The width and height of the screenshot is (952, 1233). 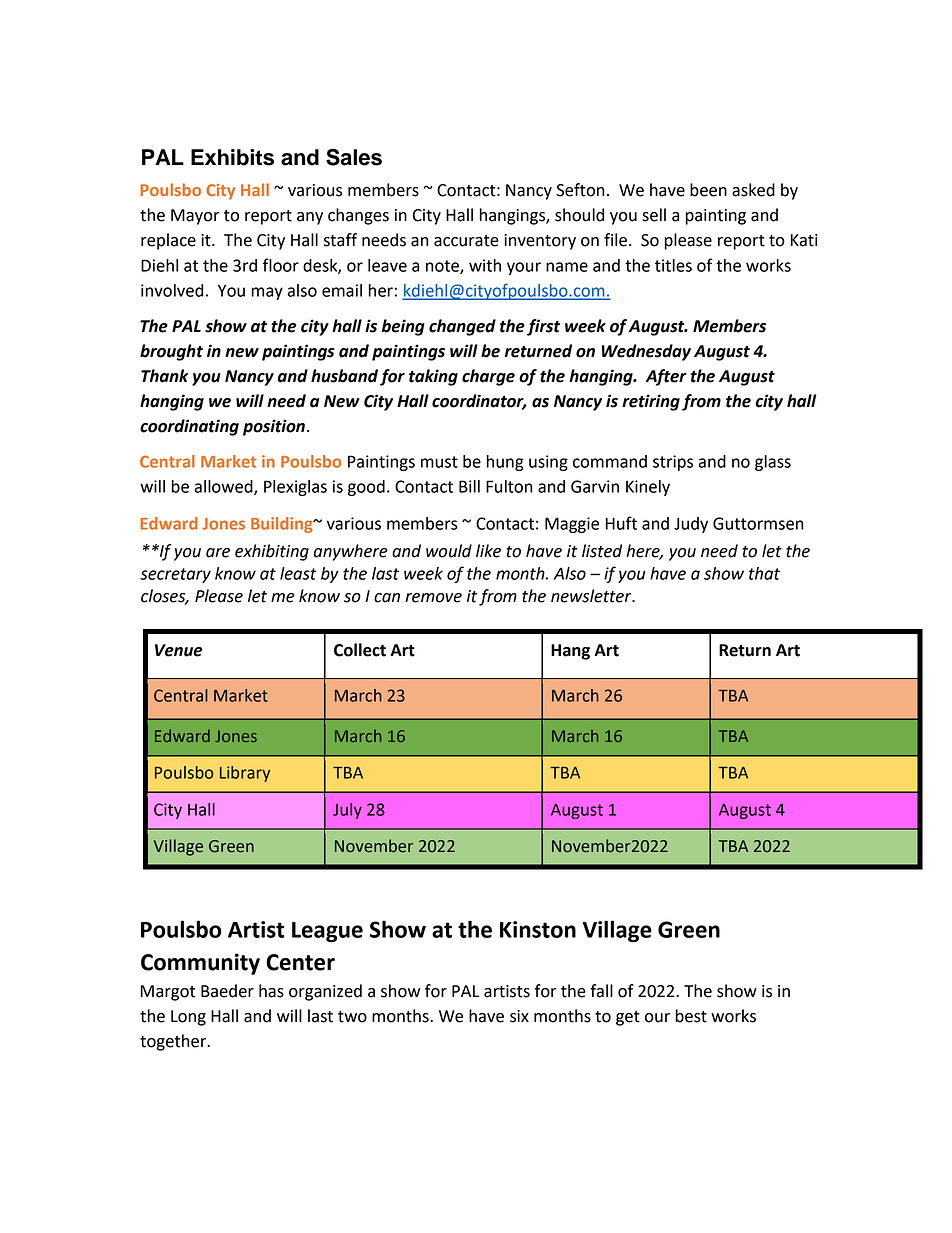 I want to click on accurate, so click(x=466, y=241).
